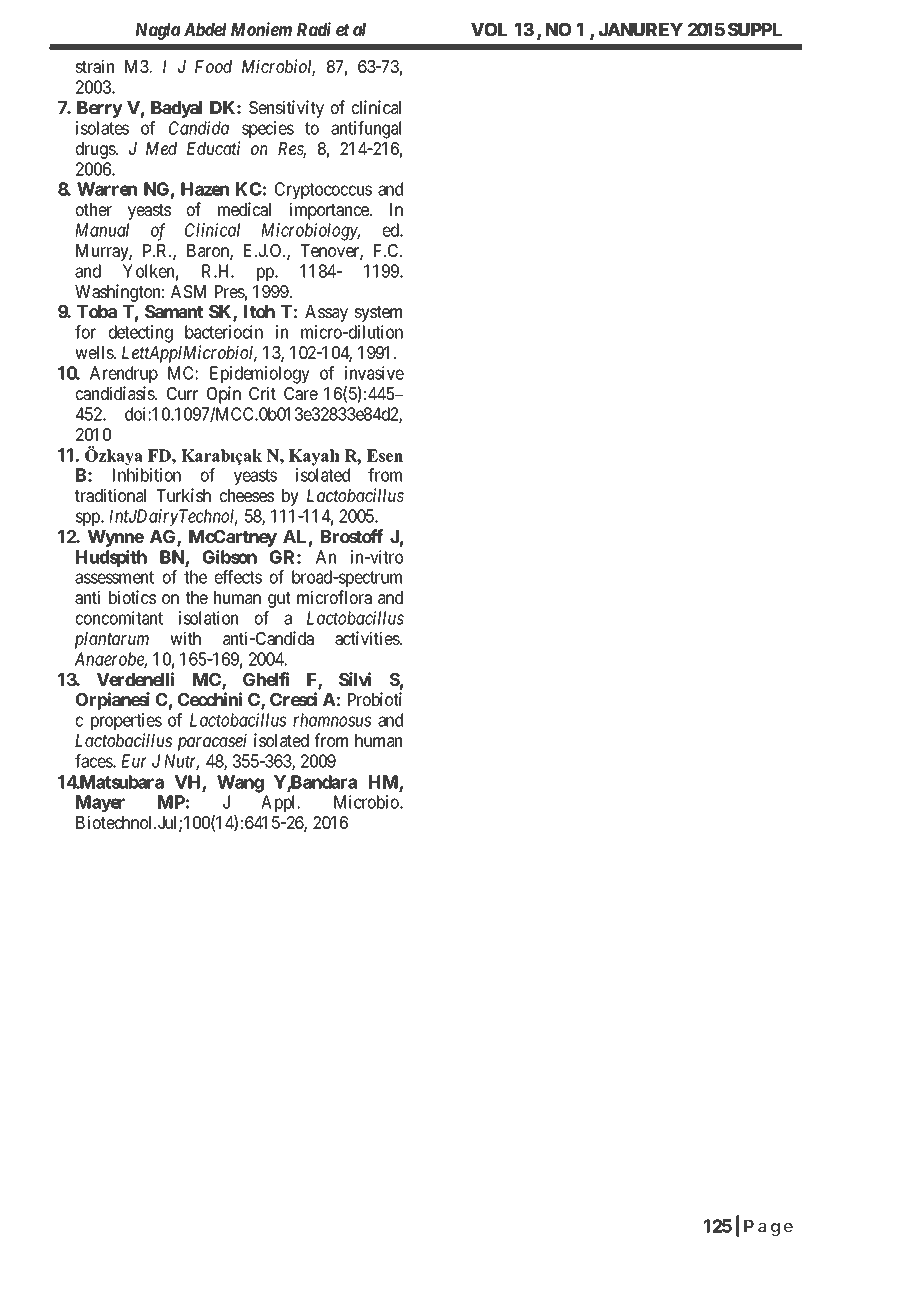 Image resolution: width=924 pixels, height=1309 pixels. I want to click on gut, so click(279, 600).
